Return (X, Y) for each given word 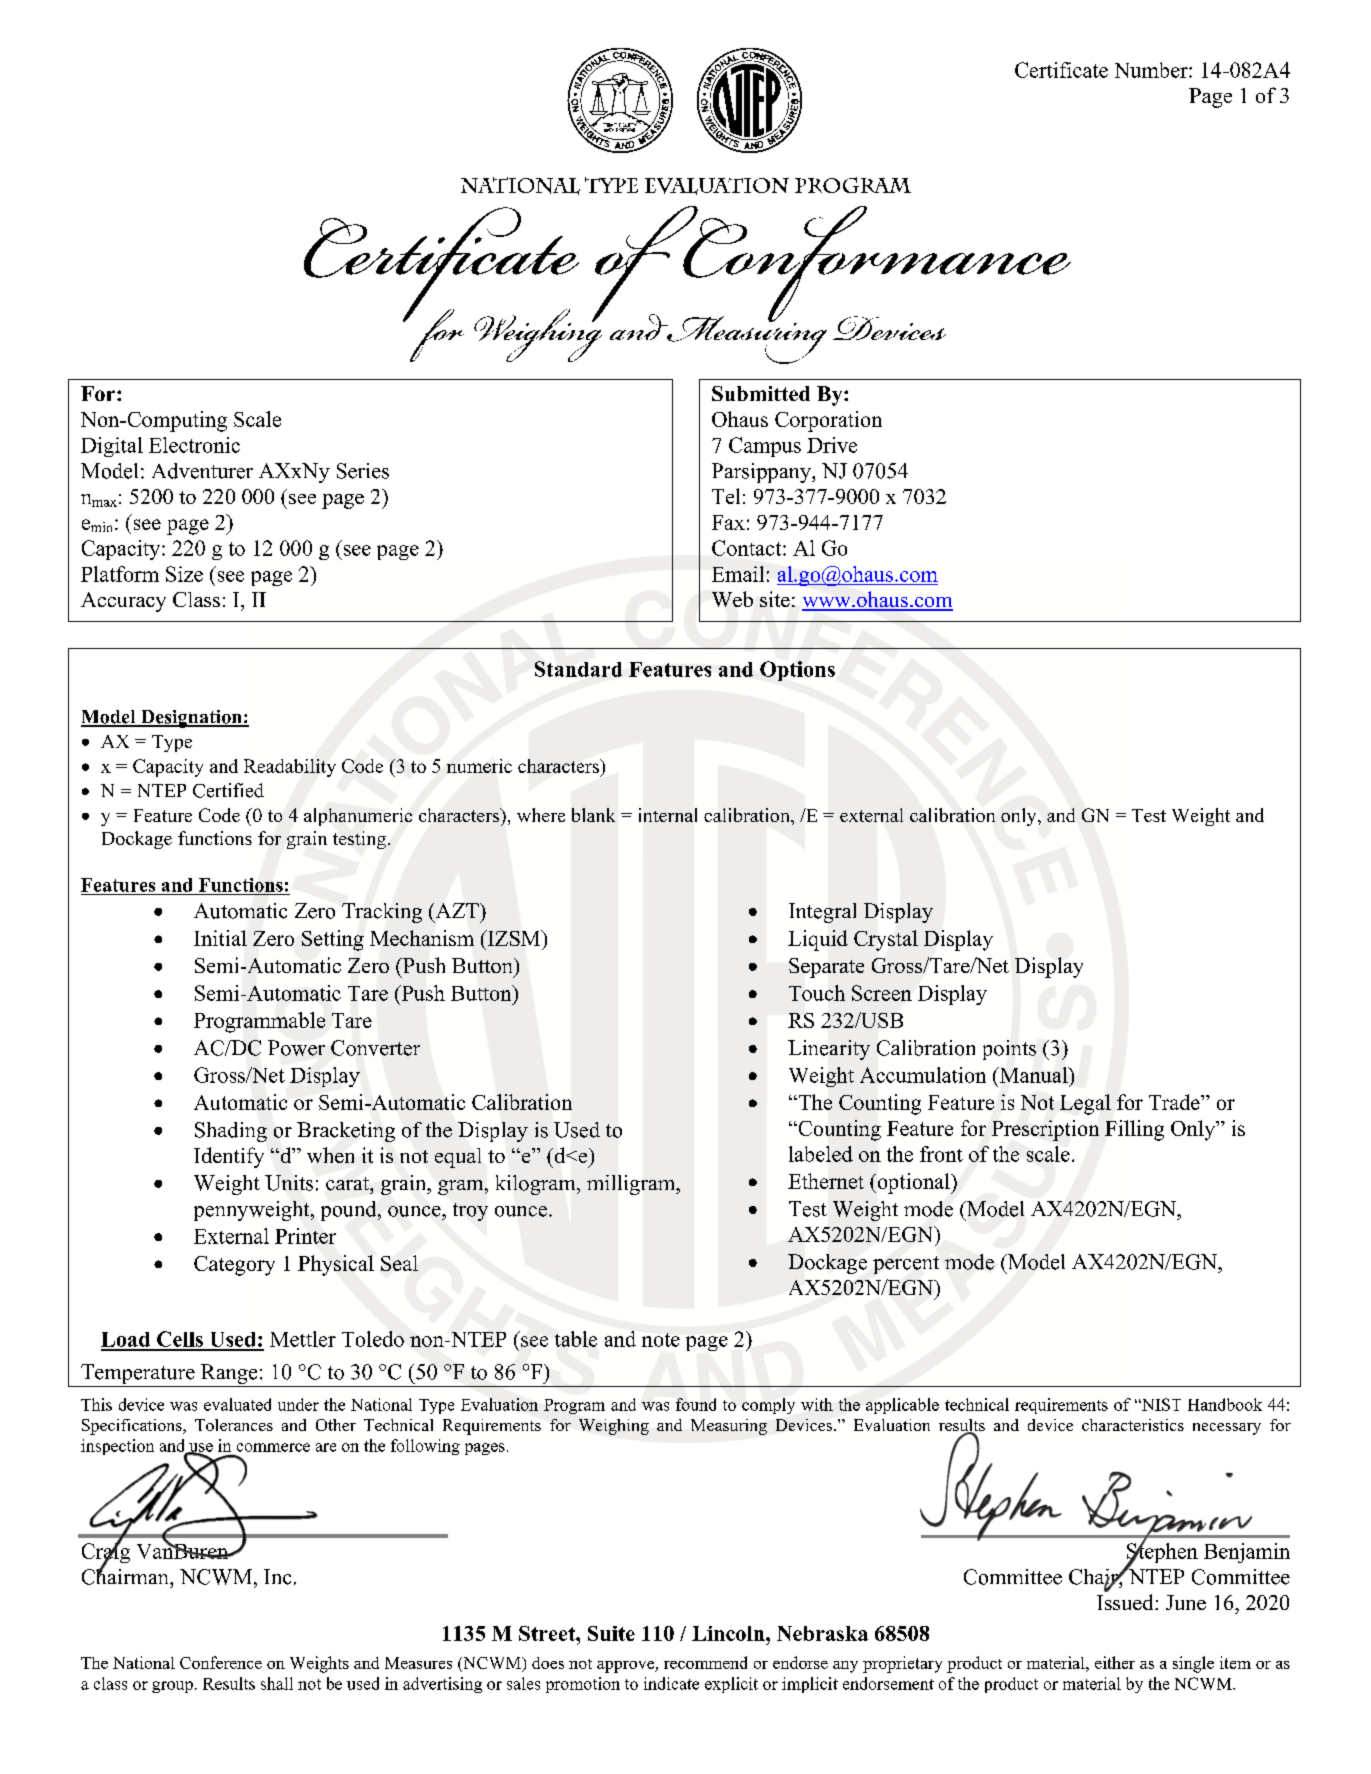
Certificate (1061, 70)
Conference (221, 1662)
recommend (705, 1662)
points (1009, 1050)
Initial (220, 938)
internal (668, 815)
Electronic (194, 445)
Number (1152, 70)
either (1115, 1662)
